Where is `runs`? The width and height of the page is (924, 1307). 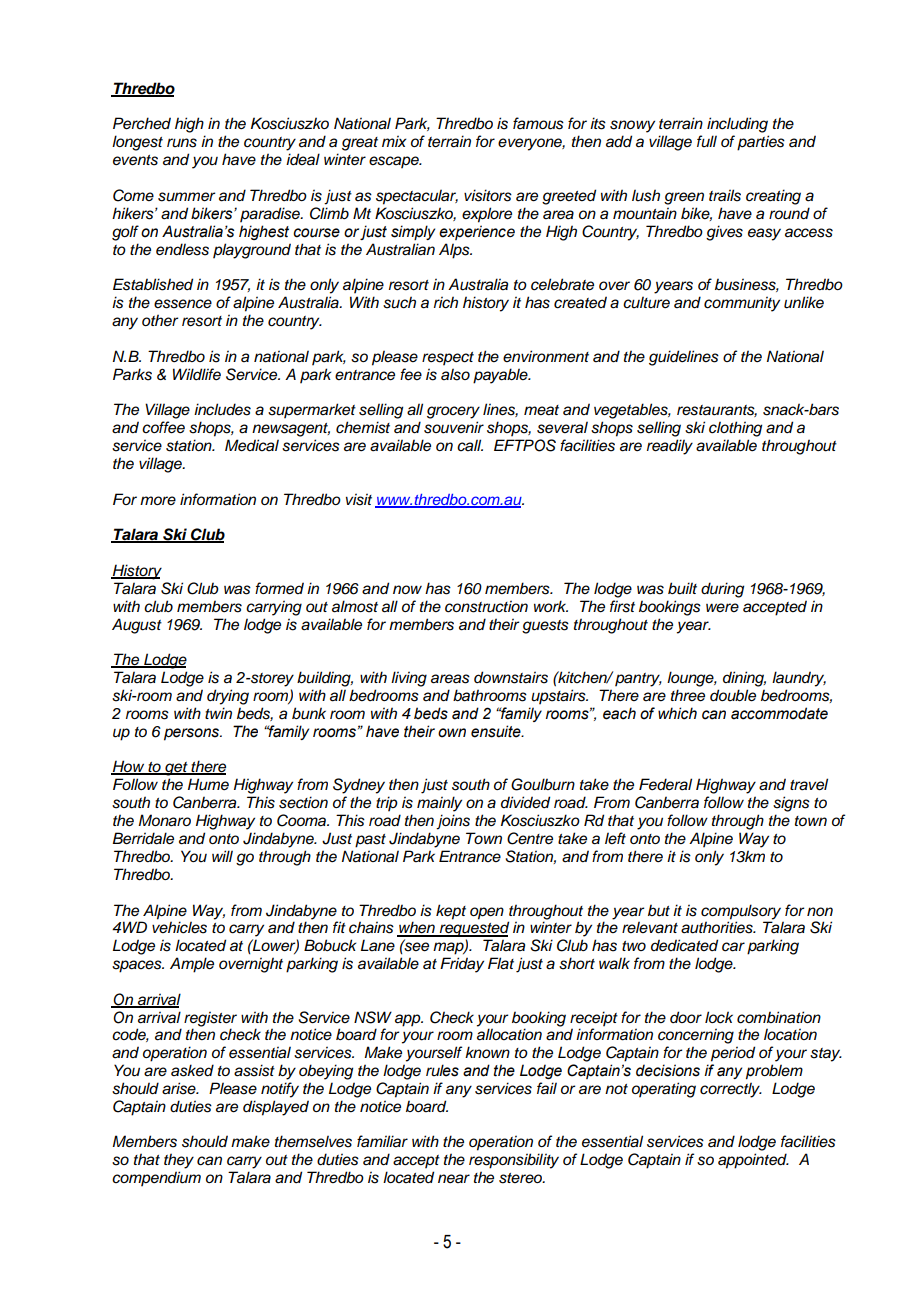
runs is located at coordinates (182, 143).
